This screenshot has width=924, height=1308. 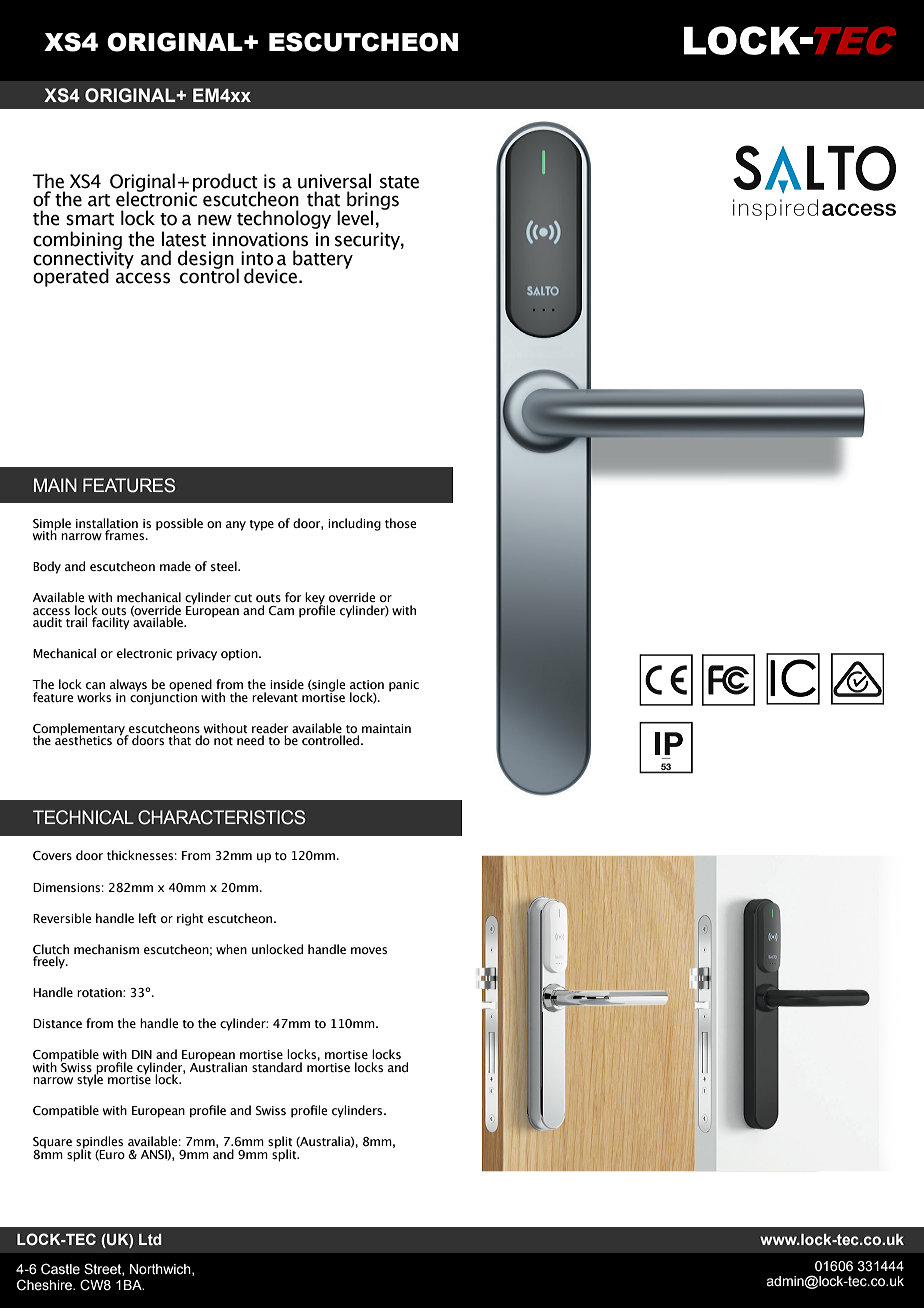 I want to click on moves, so click(x=369, y=950).
